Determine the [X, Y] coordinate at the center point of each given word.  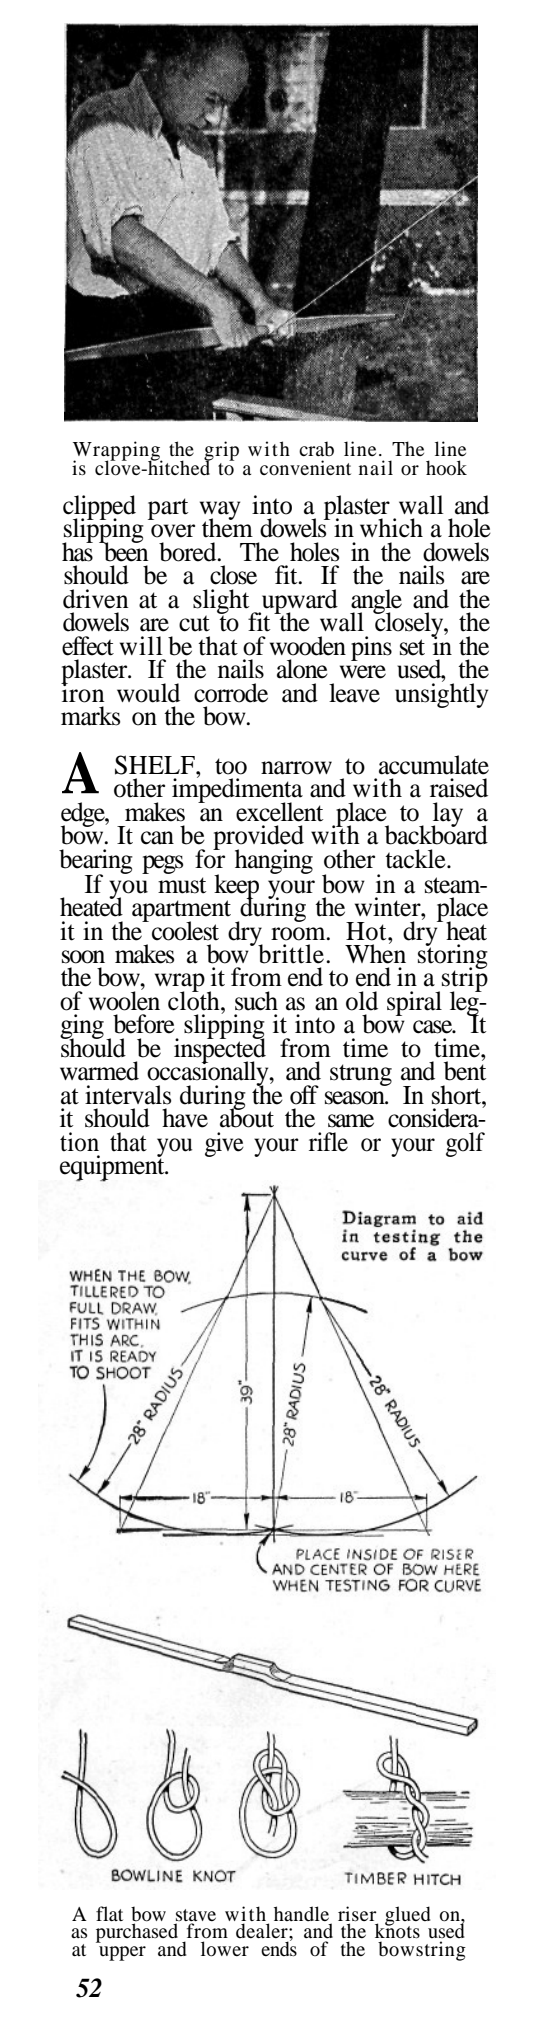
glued [407, 1917]
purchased [137, 1933]
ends [279, 1947]
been [125, 551]
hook [446, 468]
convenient [305, 467]
